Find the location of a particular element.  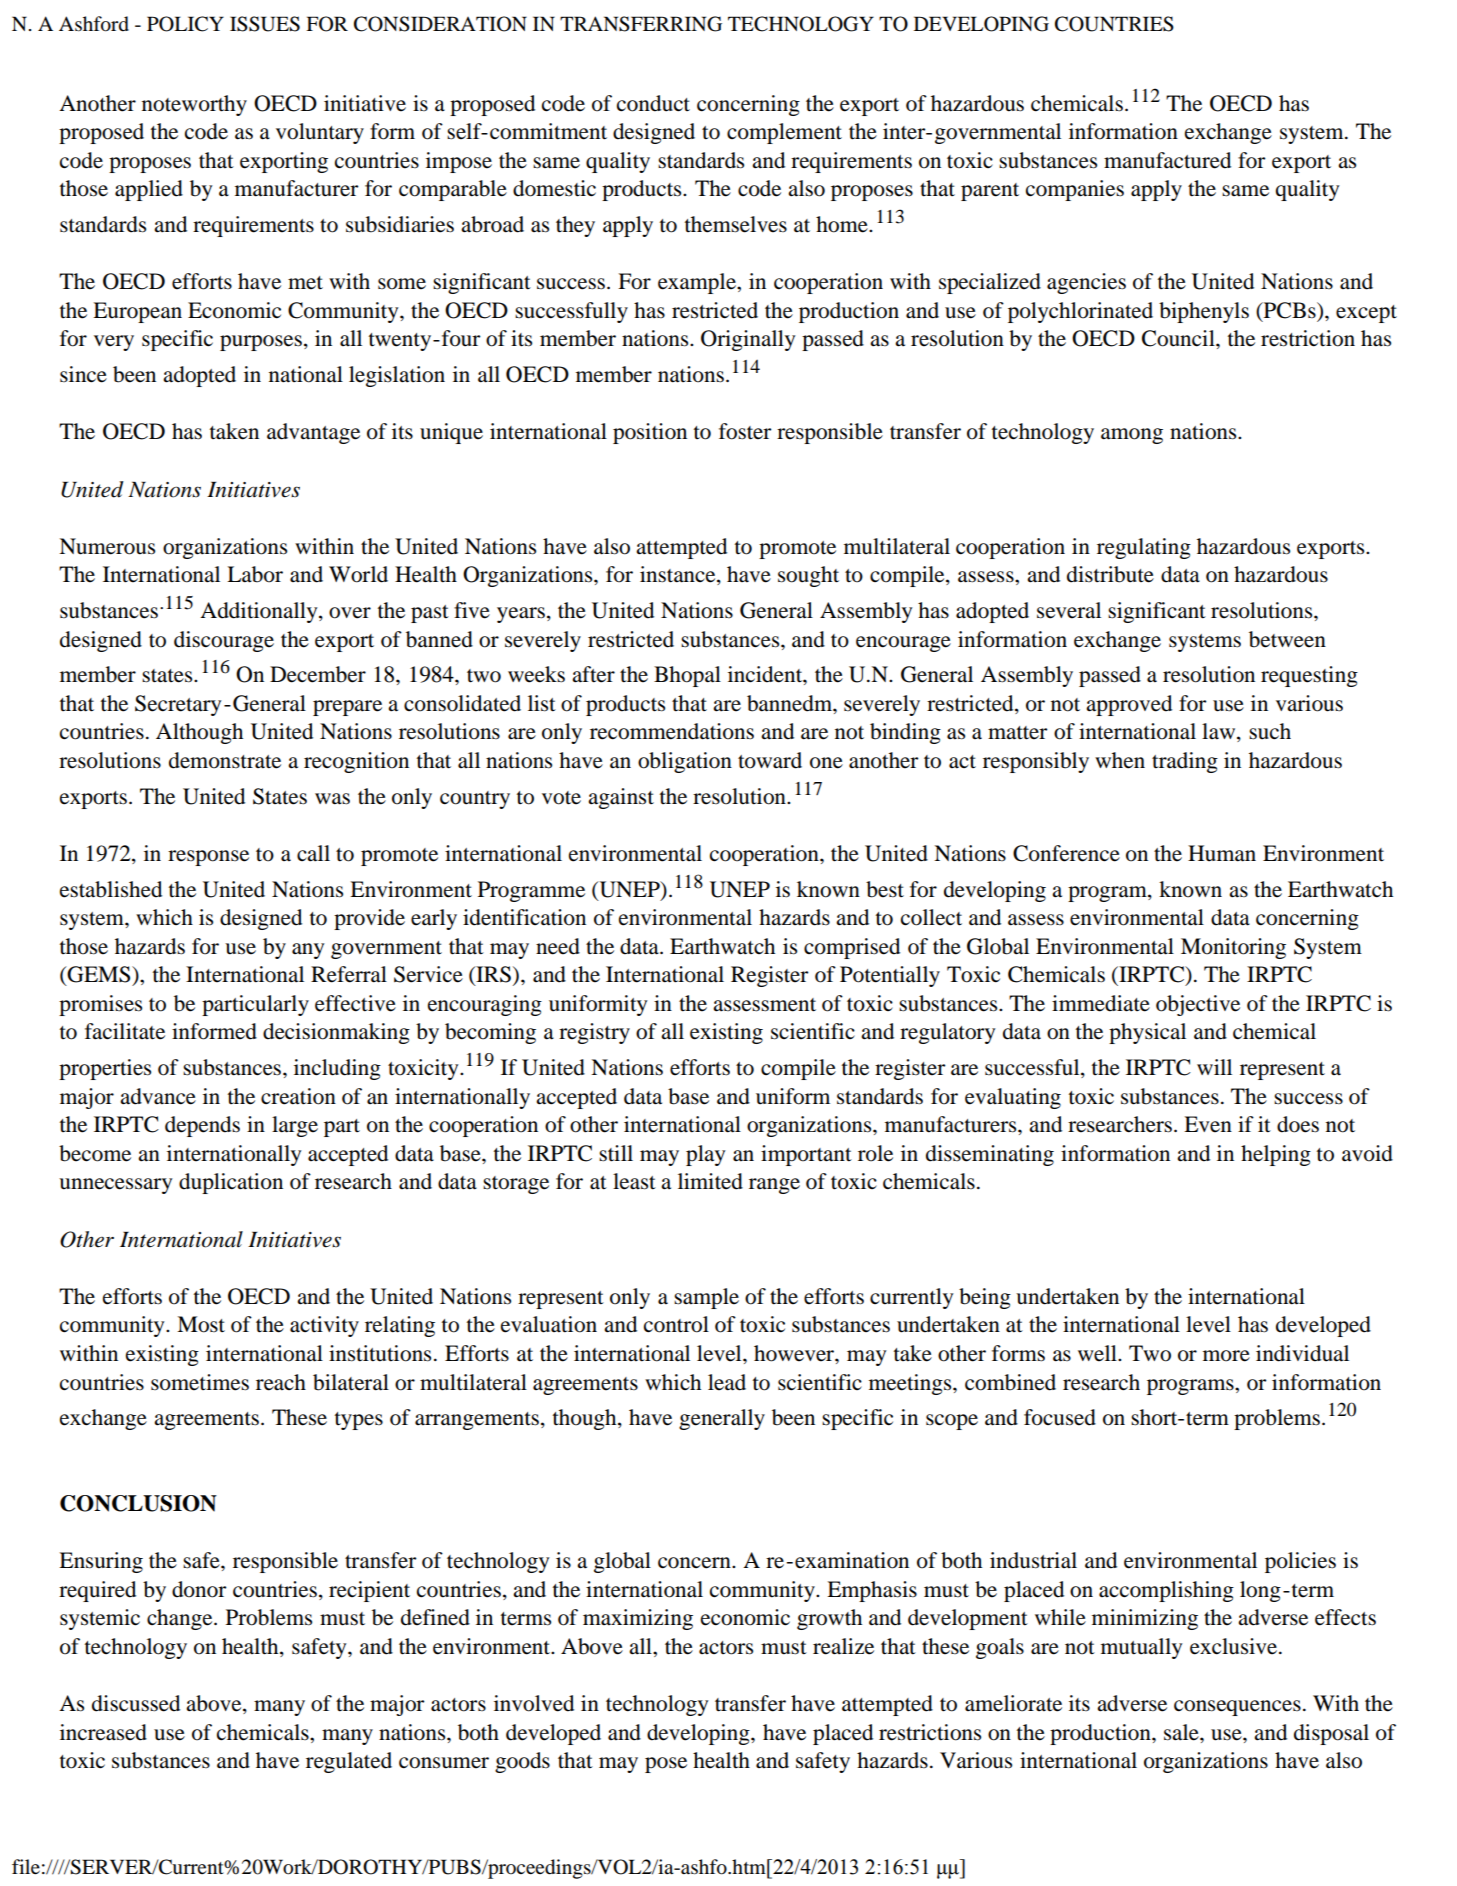

comprised is located at coordinates (852, 948).
